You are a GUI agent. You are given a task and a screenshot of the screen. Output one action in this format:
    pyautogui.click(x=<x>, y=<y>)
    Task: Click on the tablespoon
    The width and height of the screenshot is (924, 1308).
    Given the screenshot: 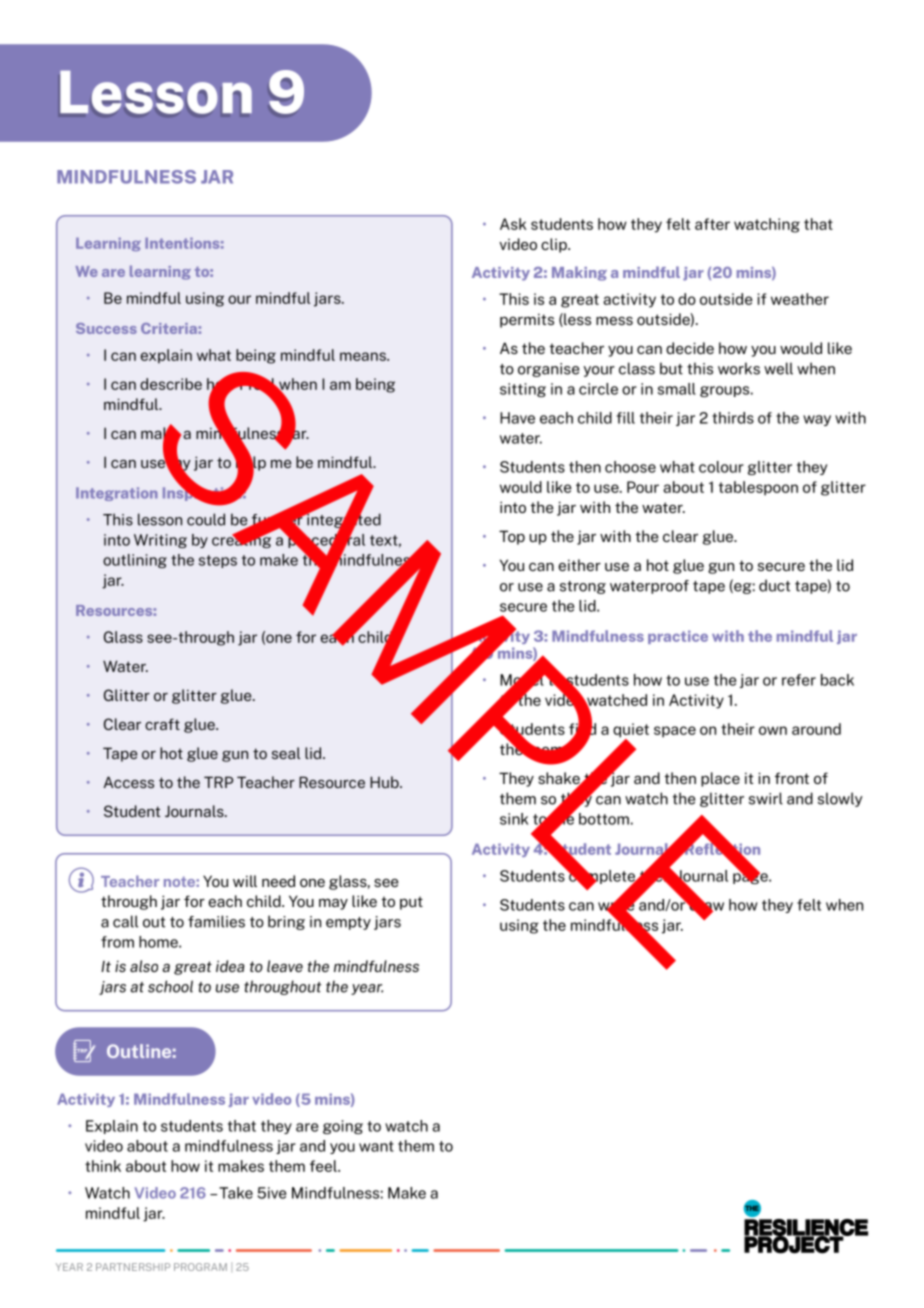 What is the action you would take?
    pyautogui.click(x=758, y=488)
